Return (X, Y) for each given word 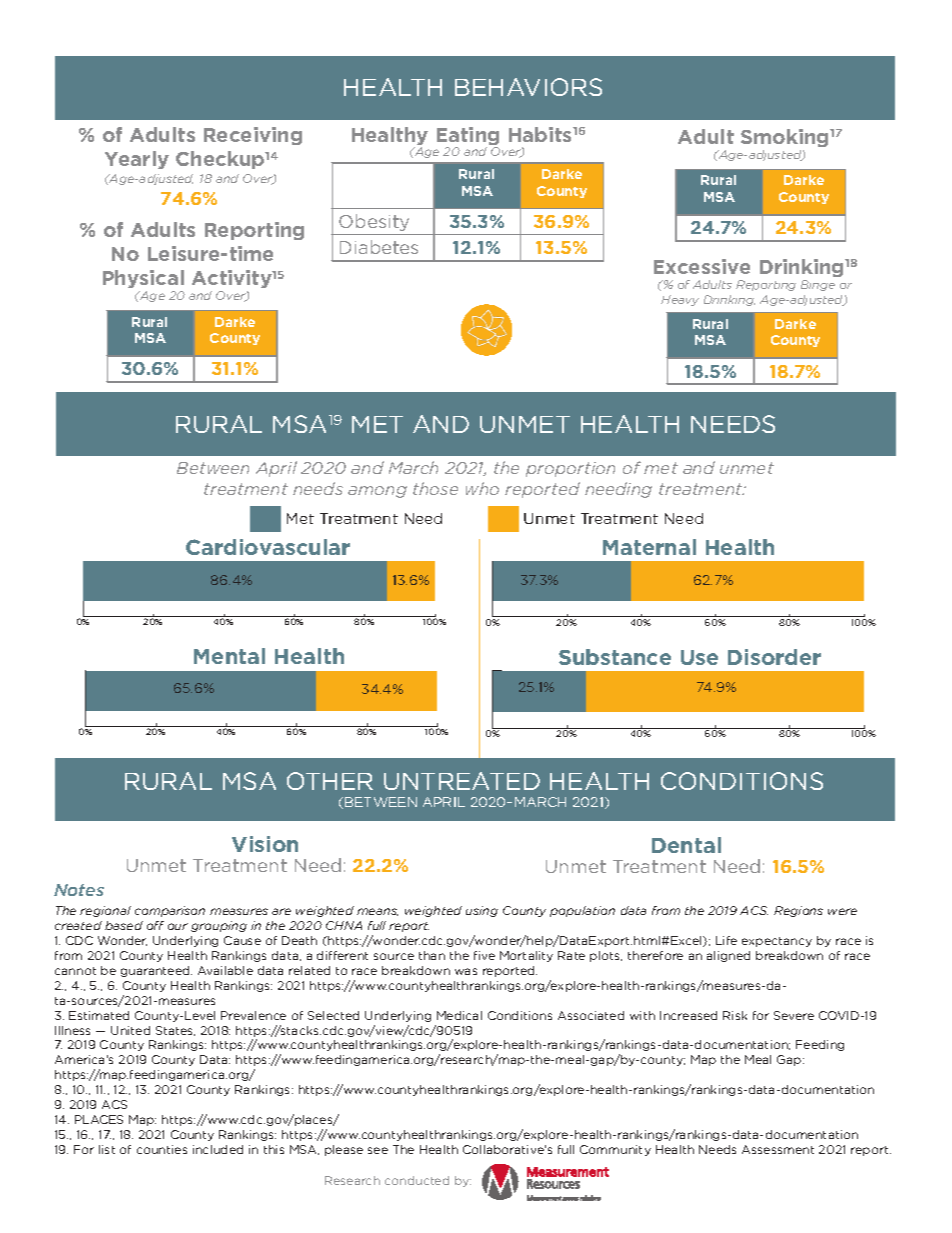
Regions (798, 911)
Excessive (702, 266)
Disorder (774, 657)
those (435, 488)
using (482, 911)
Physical (143, 281)
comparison (170, 911)
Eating (468, 137)
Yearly (137, 160)
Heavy (680, 300)
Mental (229, 656)
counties (162, 1149)
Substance (615, 657)
